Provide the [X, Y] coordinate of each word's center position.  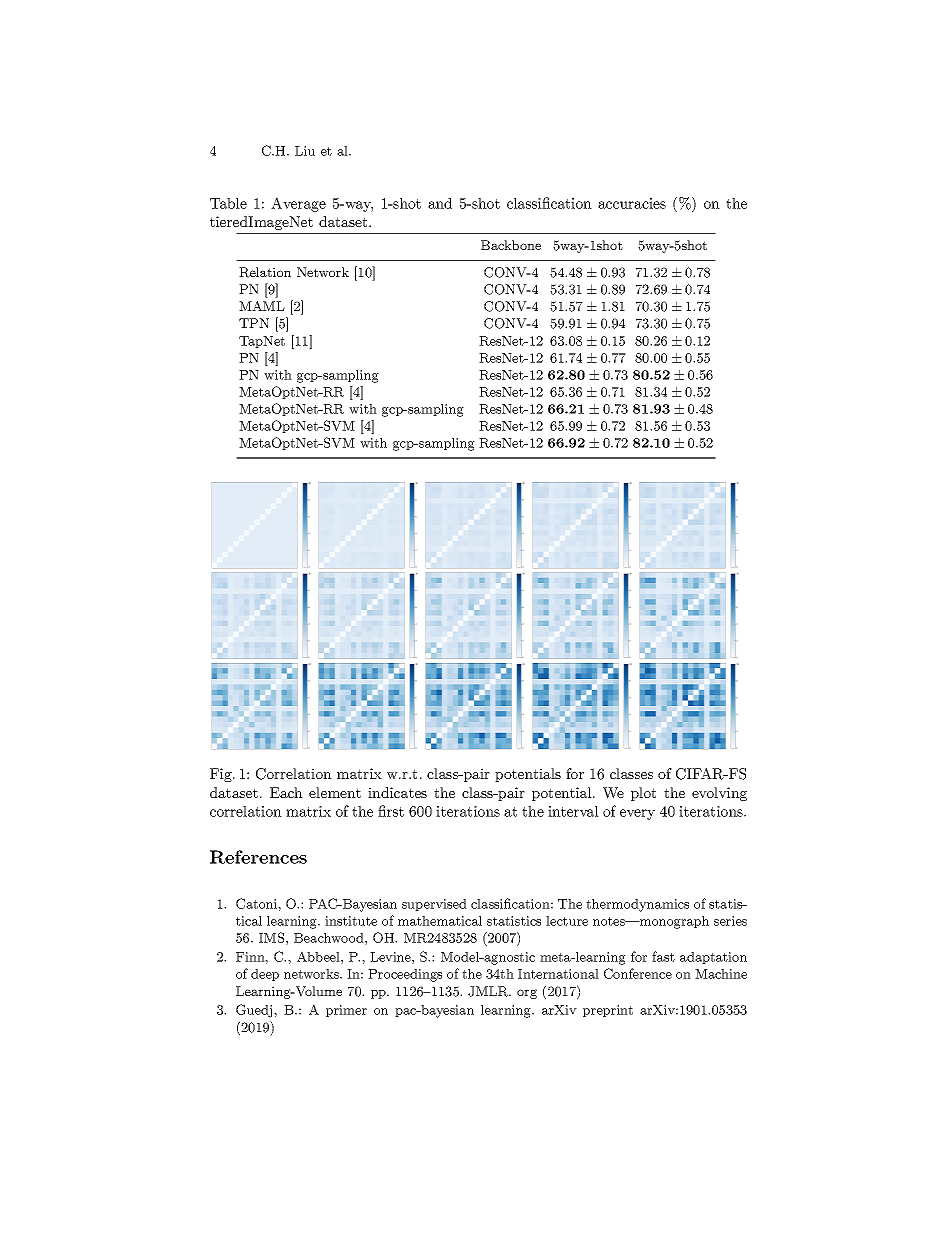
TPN [254, 323]
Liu [305, 151]
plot [643, 794]
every [637, 814]
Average [298, 204]
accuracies [632, 203]
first [391, 811]
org [527, 994]
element [335, 792]
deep [265, 975]
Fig [222, 775]
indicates [397, 792]
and [440, 203]
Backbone [511, 245]
